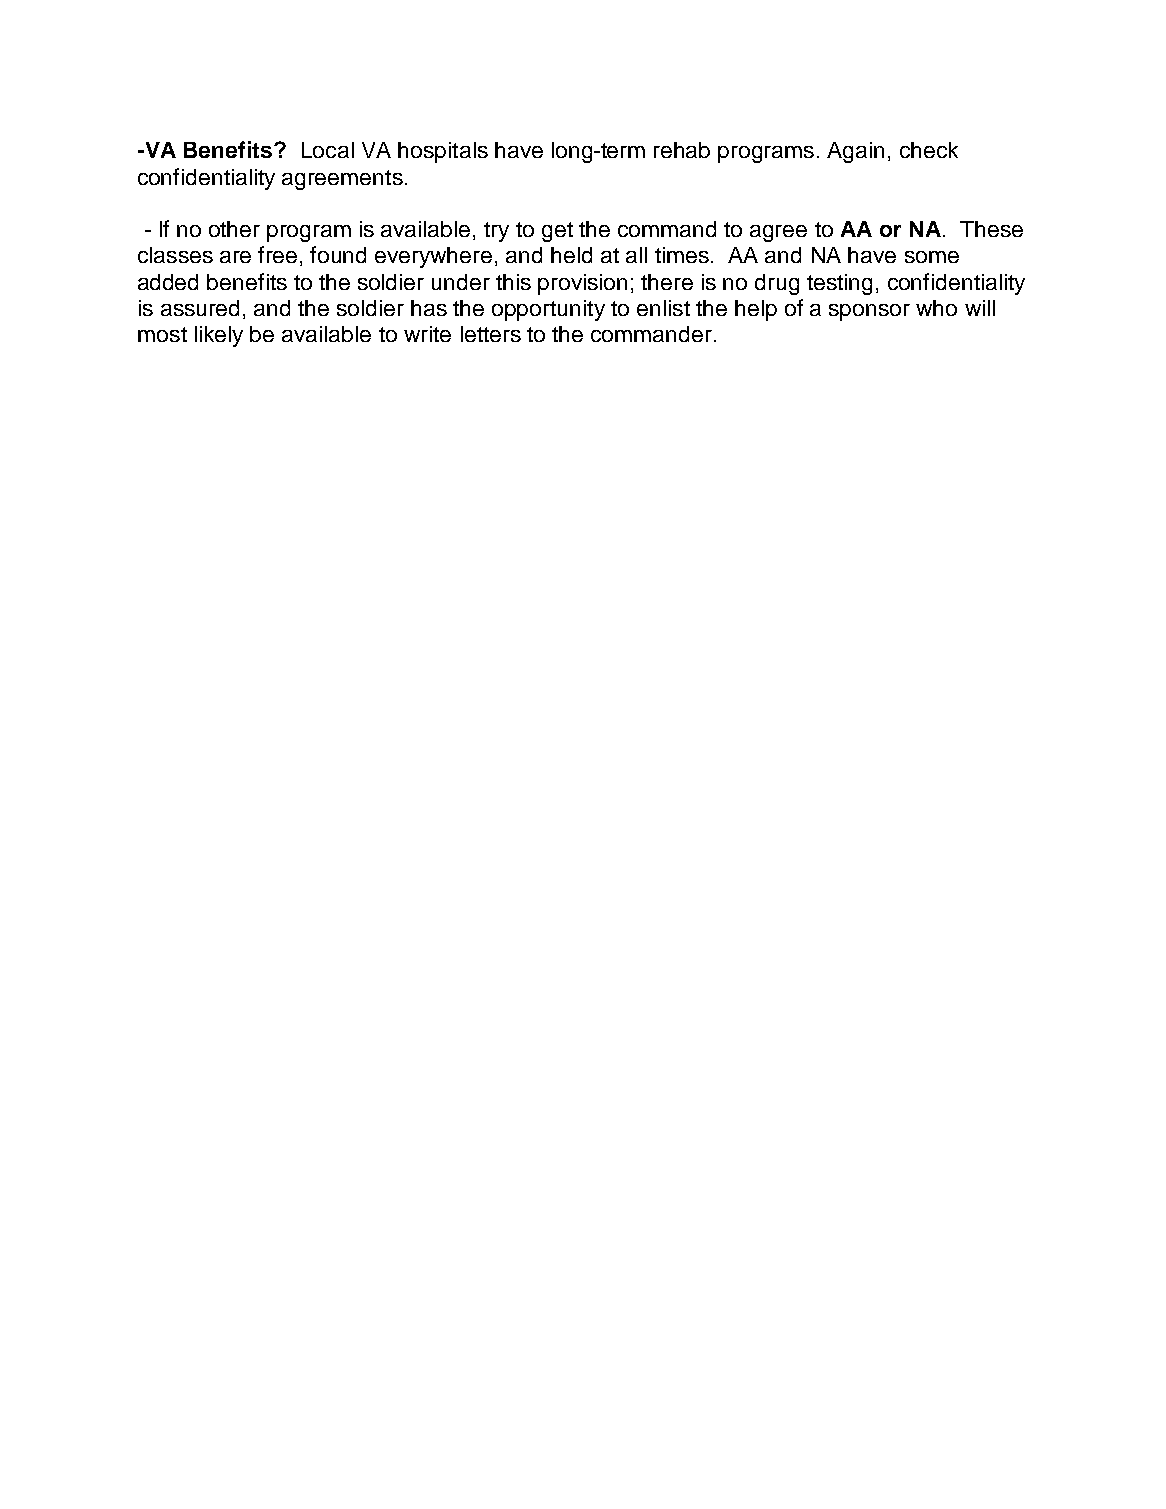  Describe the element at coordinates (328, 150) in the image. I see `Local` at that location.
